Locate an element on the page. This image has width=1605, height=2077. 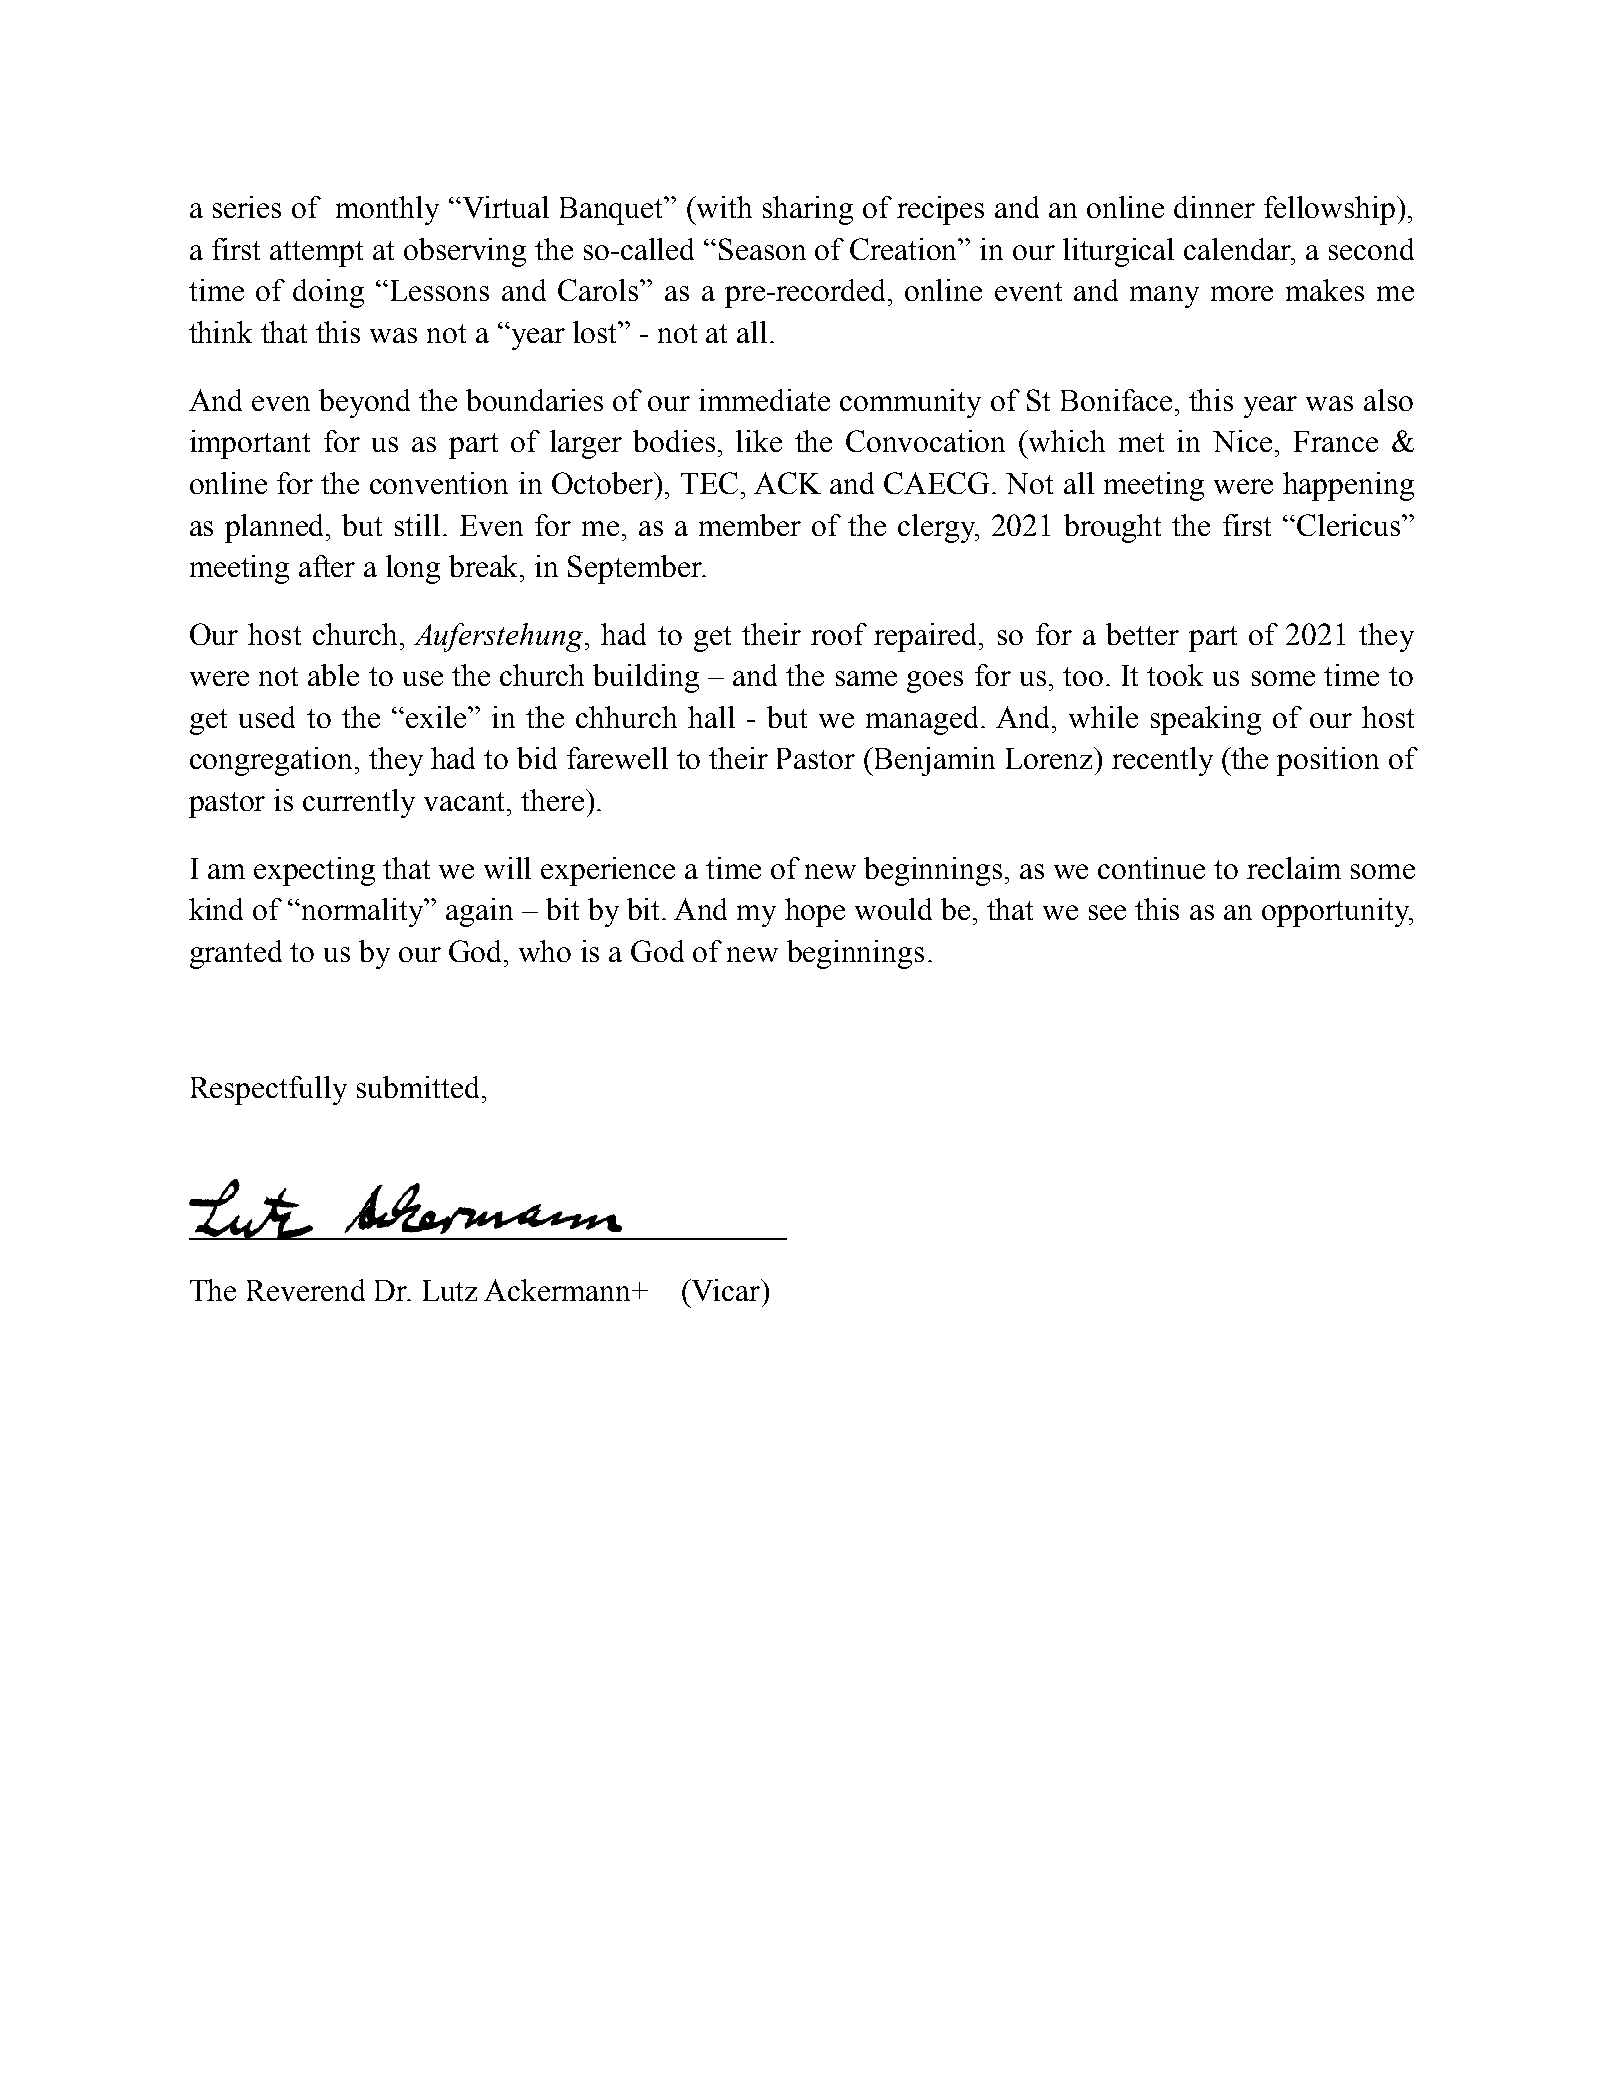
dinner is located at coordinates (1214, 207).
